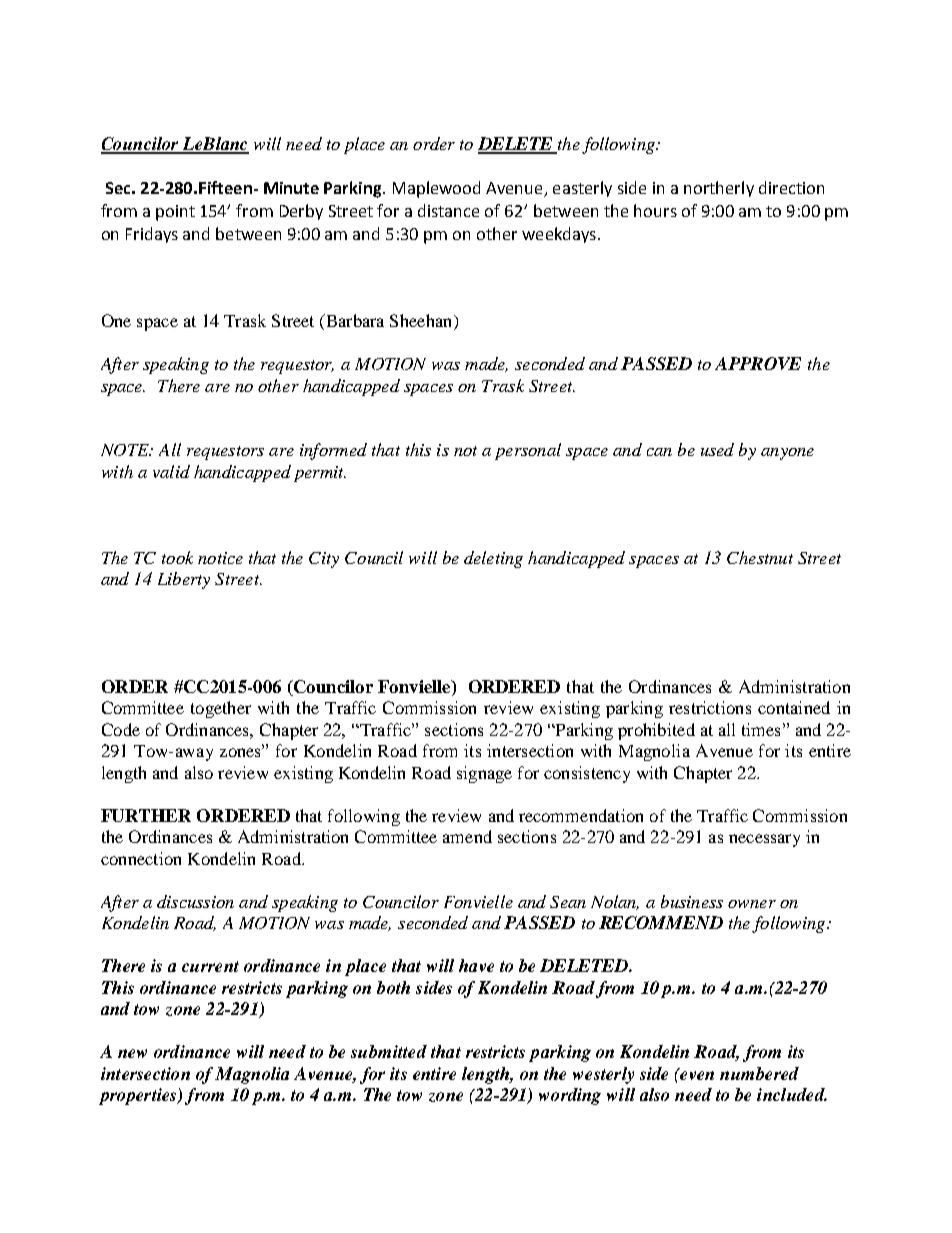 This screenshot has width=952, height=1233. What do you see at coordinates (389, 1051) in the screenshot?
I see `submitted` at bounding box center [389, 1051].
